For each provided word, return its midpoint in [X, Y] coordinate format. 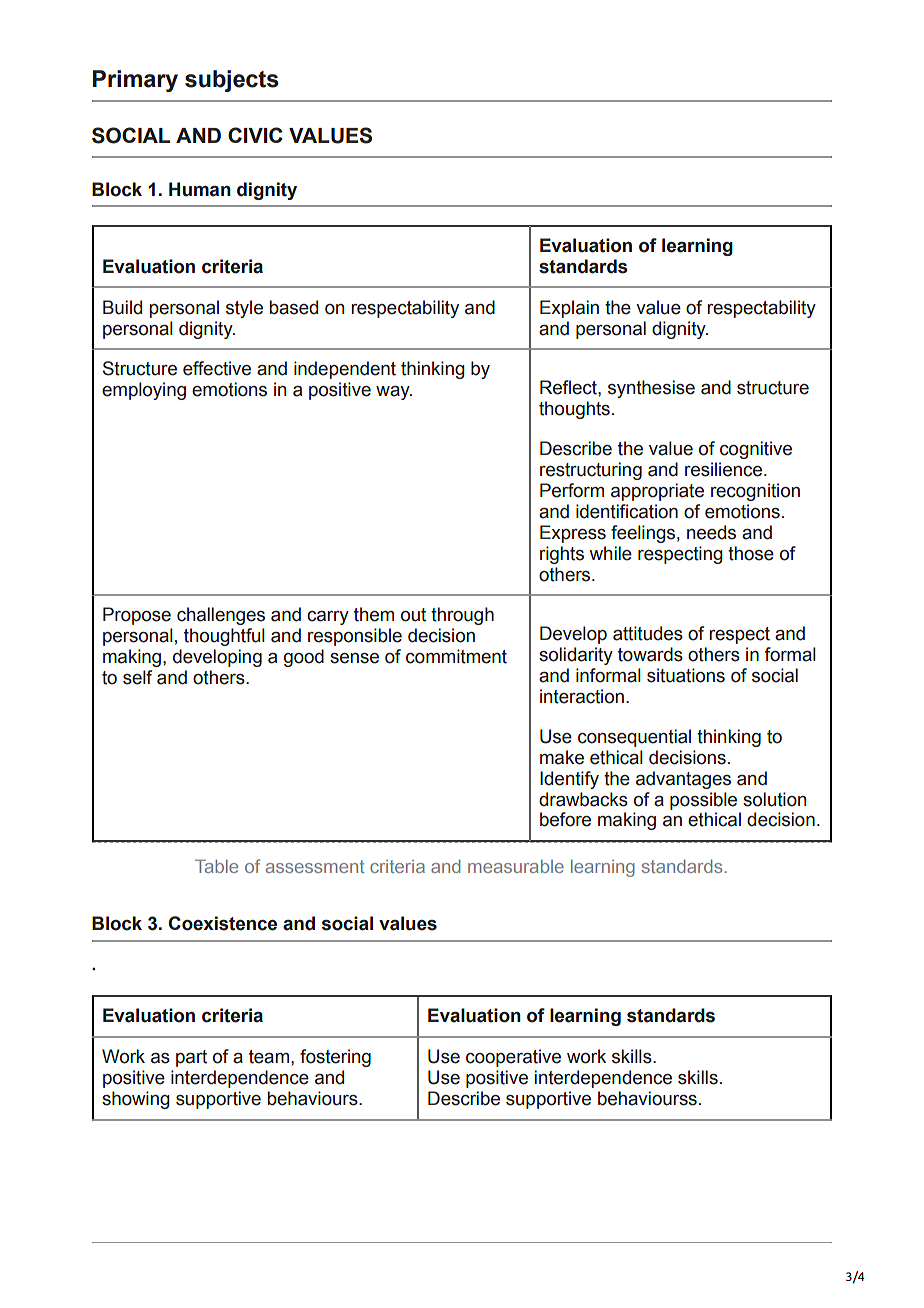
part [191, 1058]
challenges [221, 616]
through [462, 616]
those [751, 553]
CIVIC [255, 135]
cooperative [513, 1058]
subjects [232, 81]
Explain [569, 309]
